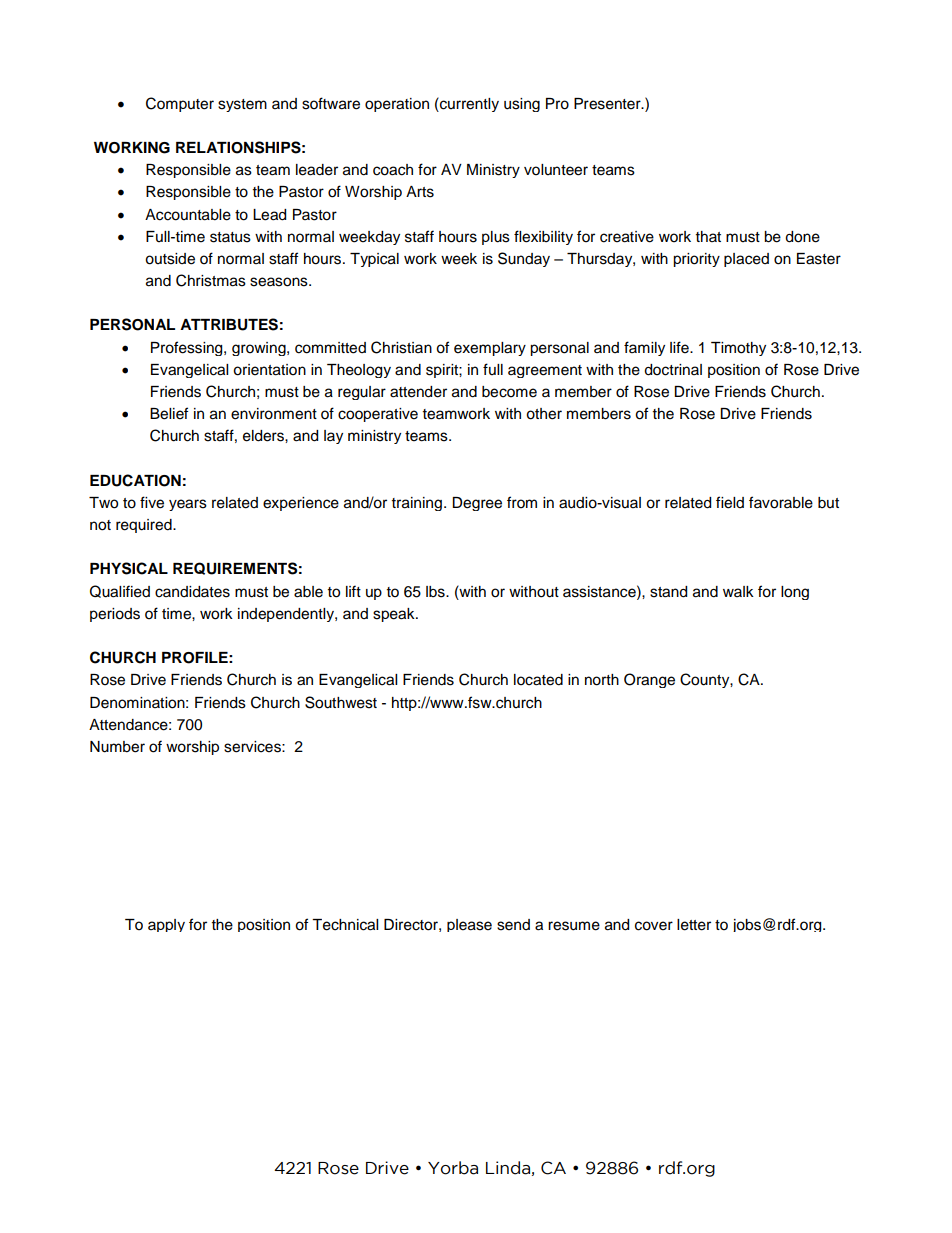 The width and height of the screenshot is (952, 1233). What do you see at coordinates (180, 104) in the screenshot?
I see `Computer` at bounding box center [180, 104].
